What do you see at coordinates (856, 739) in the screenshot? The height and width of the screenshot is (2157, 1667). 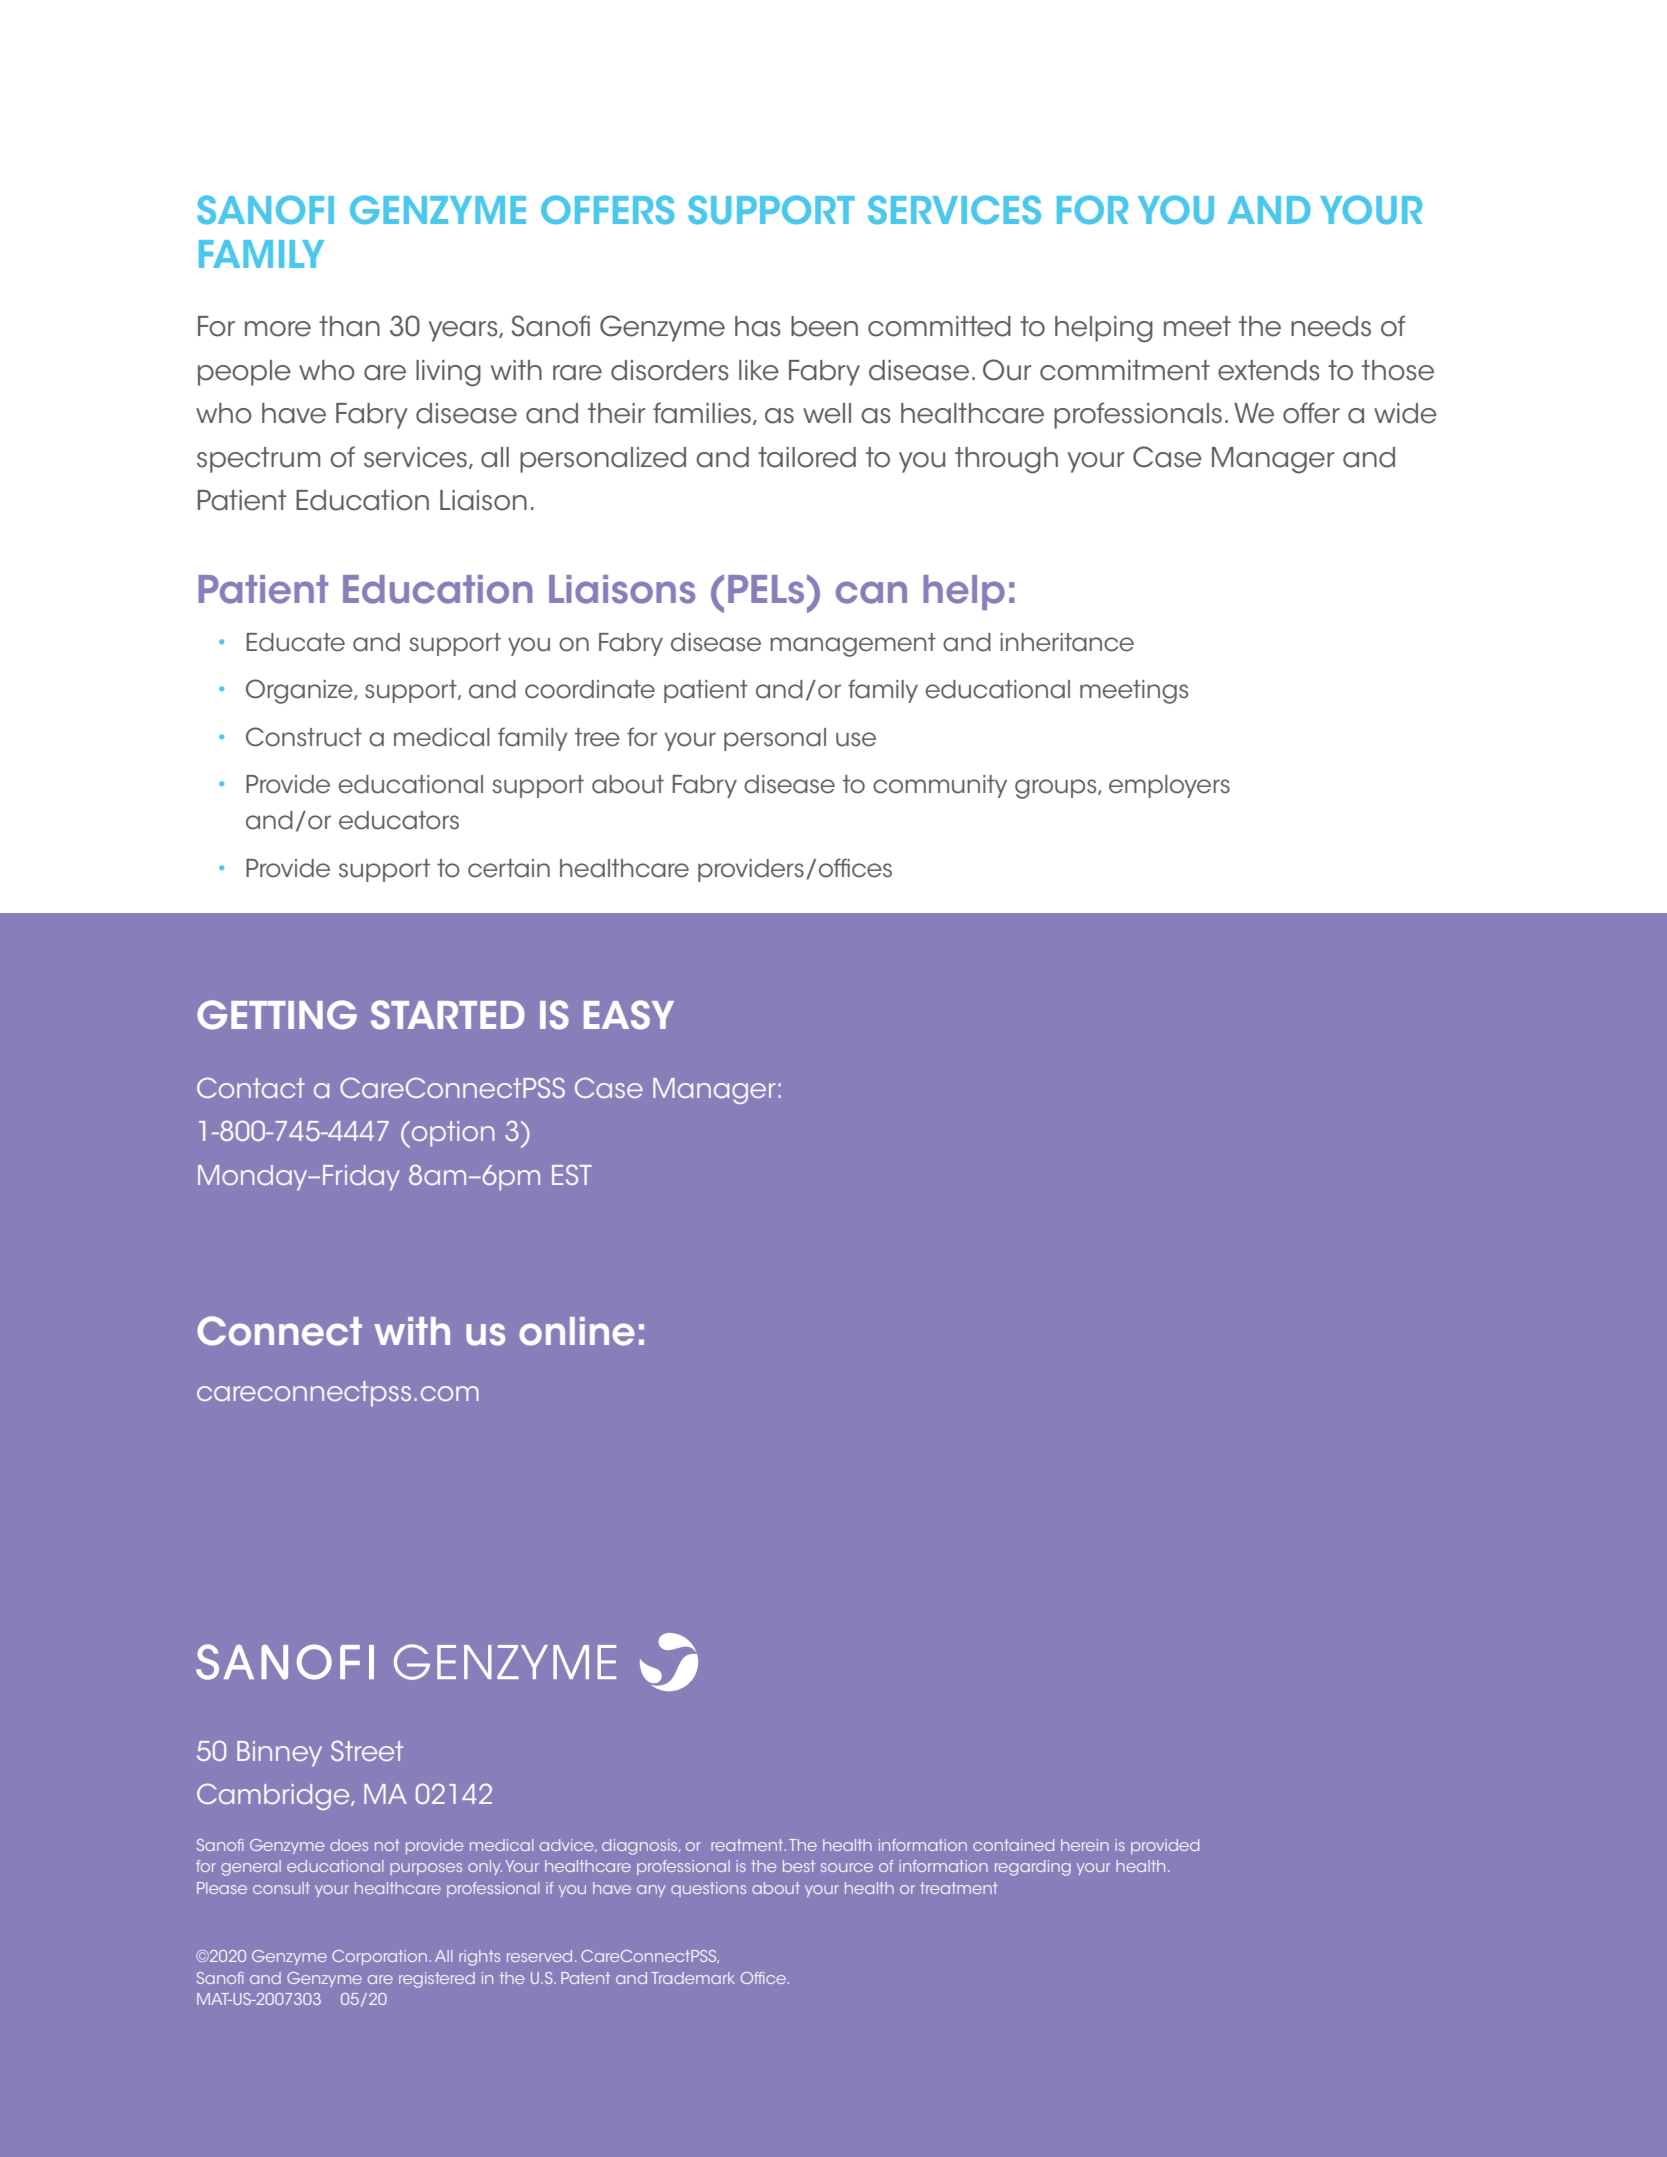 I see `use` at bounding box center [856, 739].
